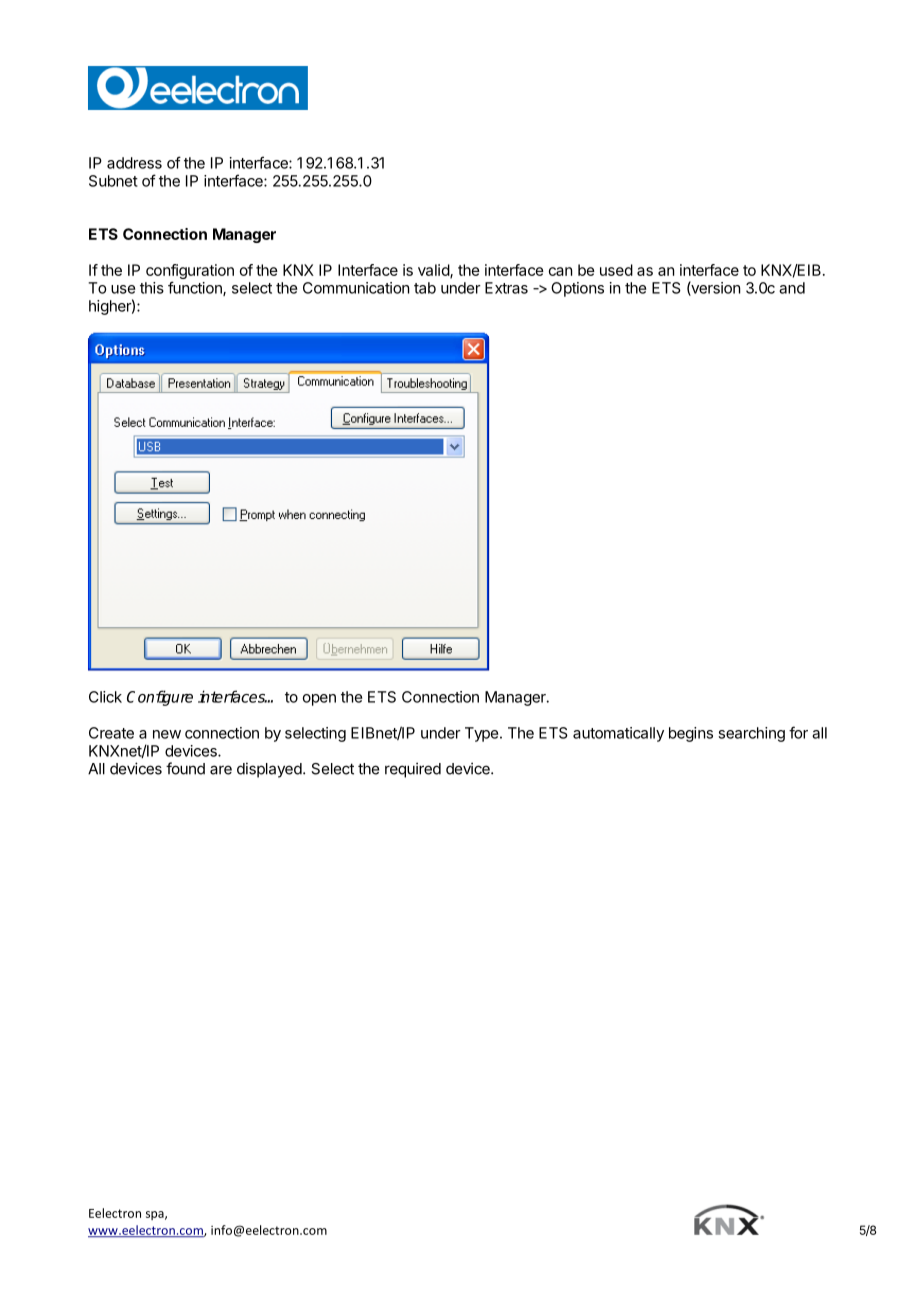  I want to click on Type, so click(481, 734).
